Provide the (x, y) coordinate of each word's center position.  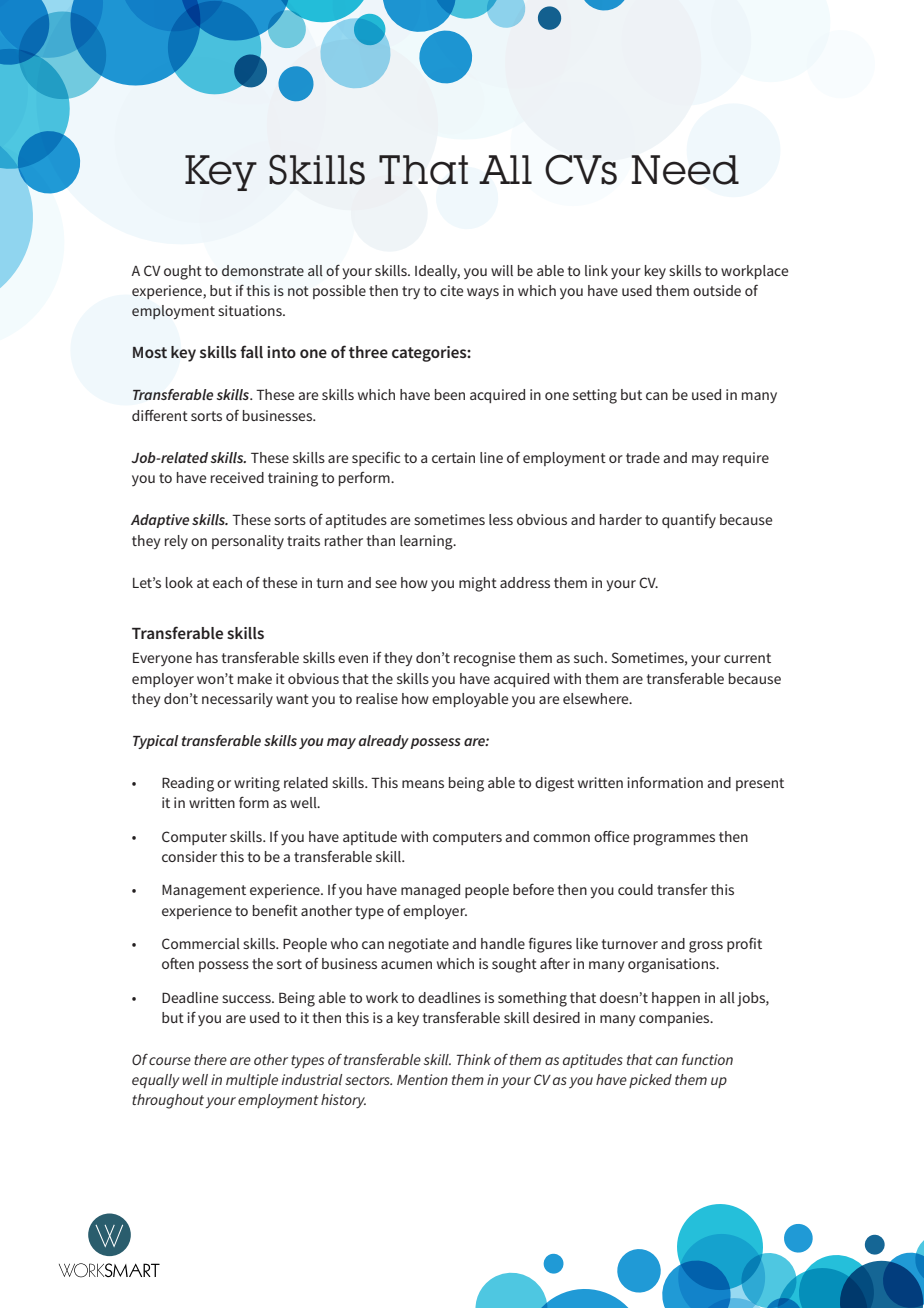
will (502, 270)
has (207, 657)
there (210, 1059)
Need (685, 170)
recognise (484, 659)
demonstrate (263, 270)
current (747, 658)
